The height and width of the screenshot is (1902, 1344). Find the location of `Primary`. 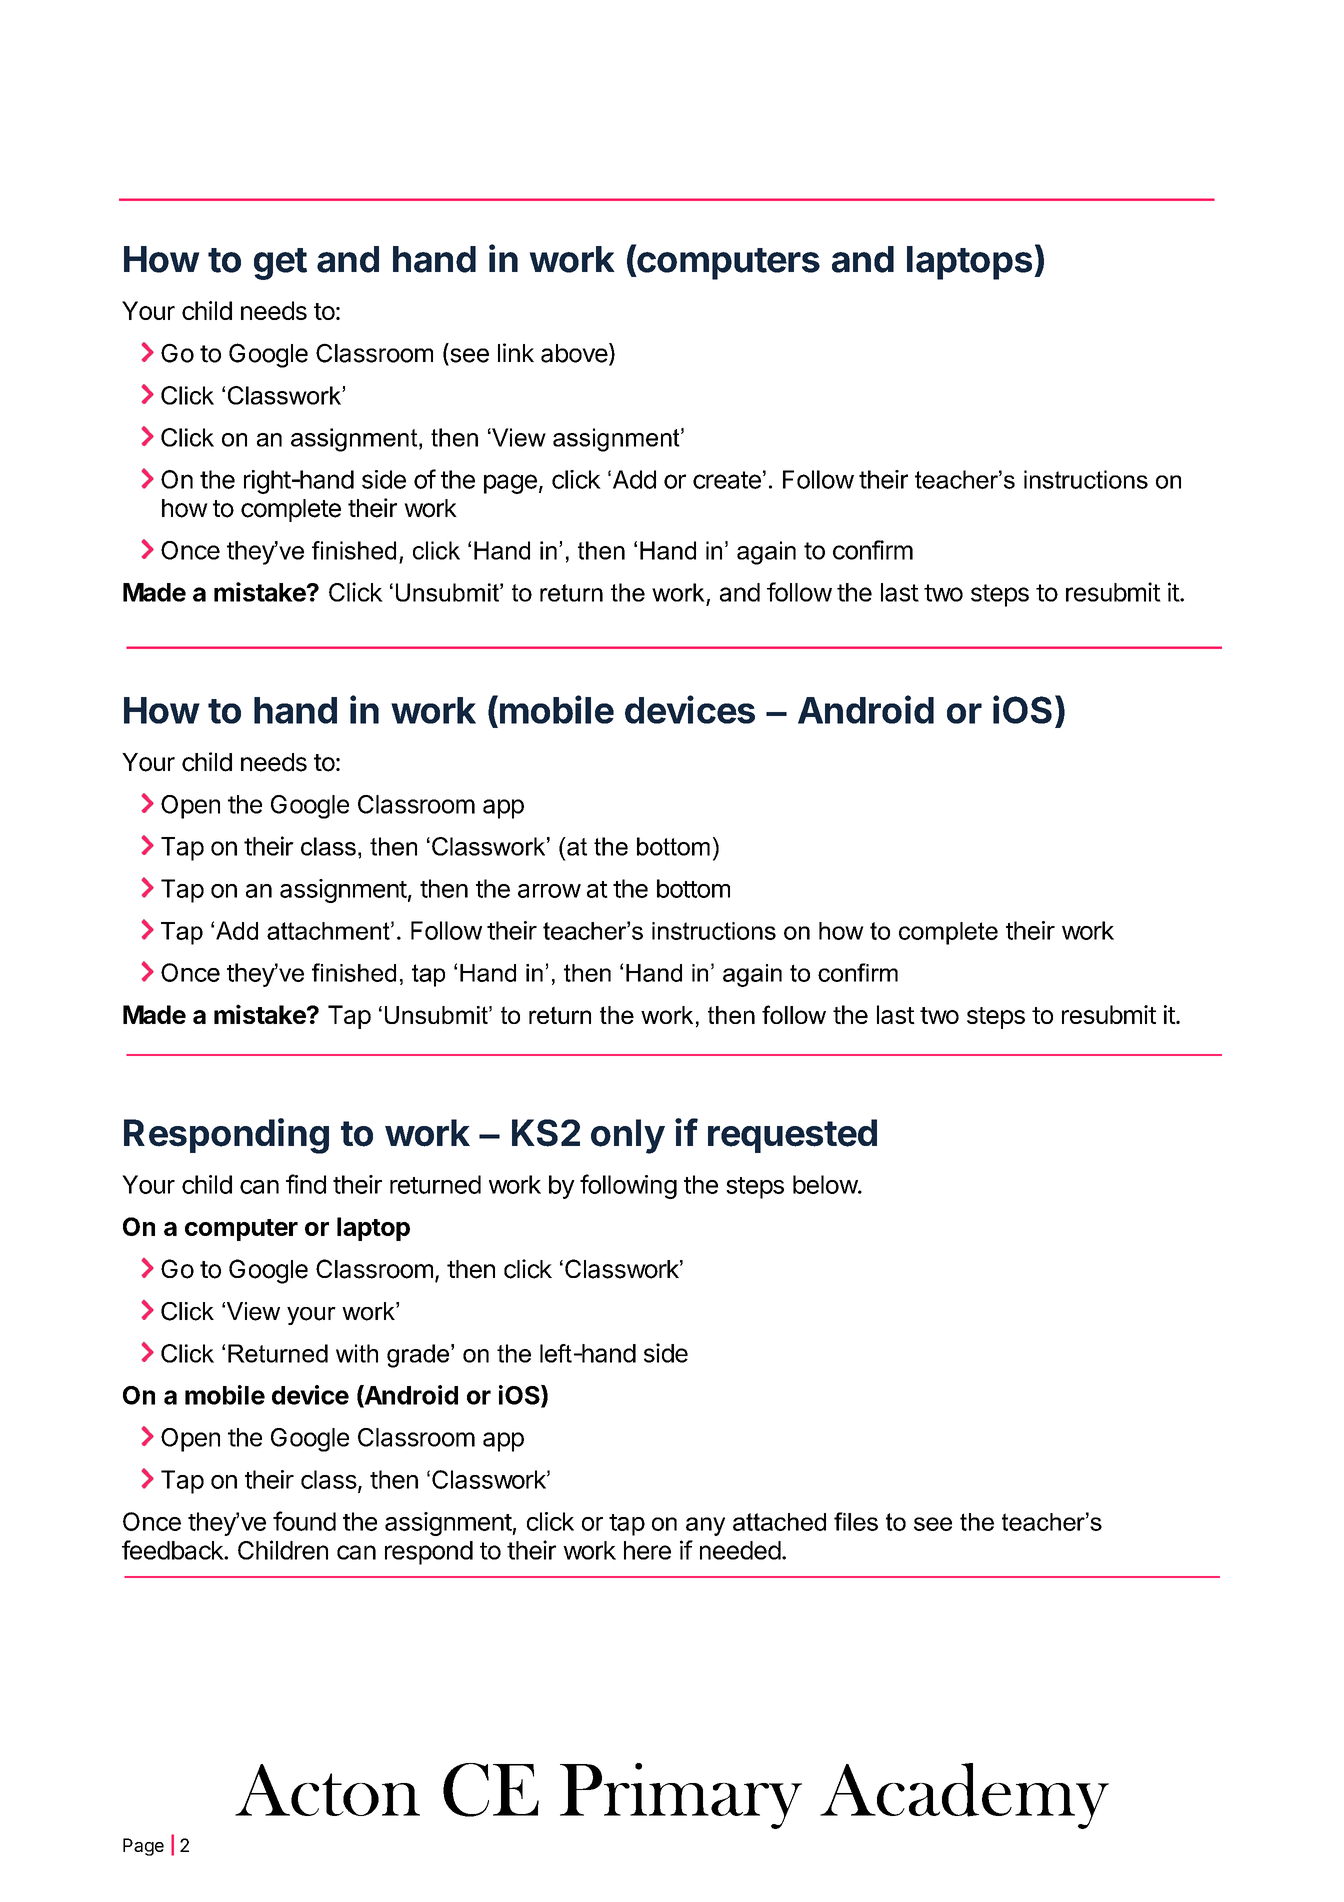

Primary is located at coordinates (681, 1796).
